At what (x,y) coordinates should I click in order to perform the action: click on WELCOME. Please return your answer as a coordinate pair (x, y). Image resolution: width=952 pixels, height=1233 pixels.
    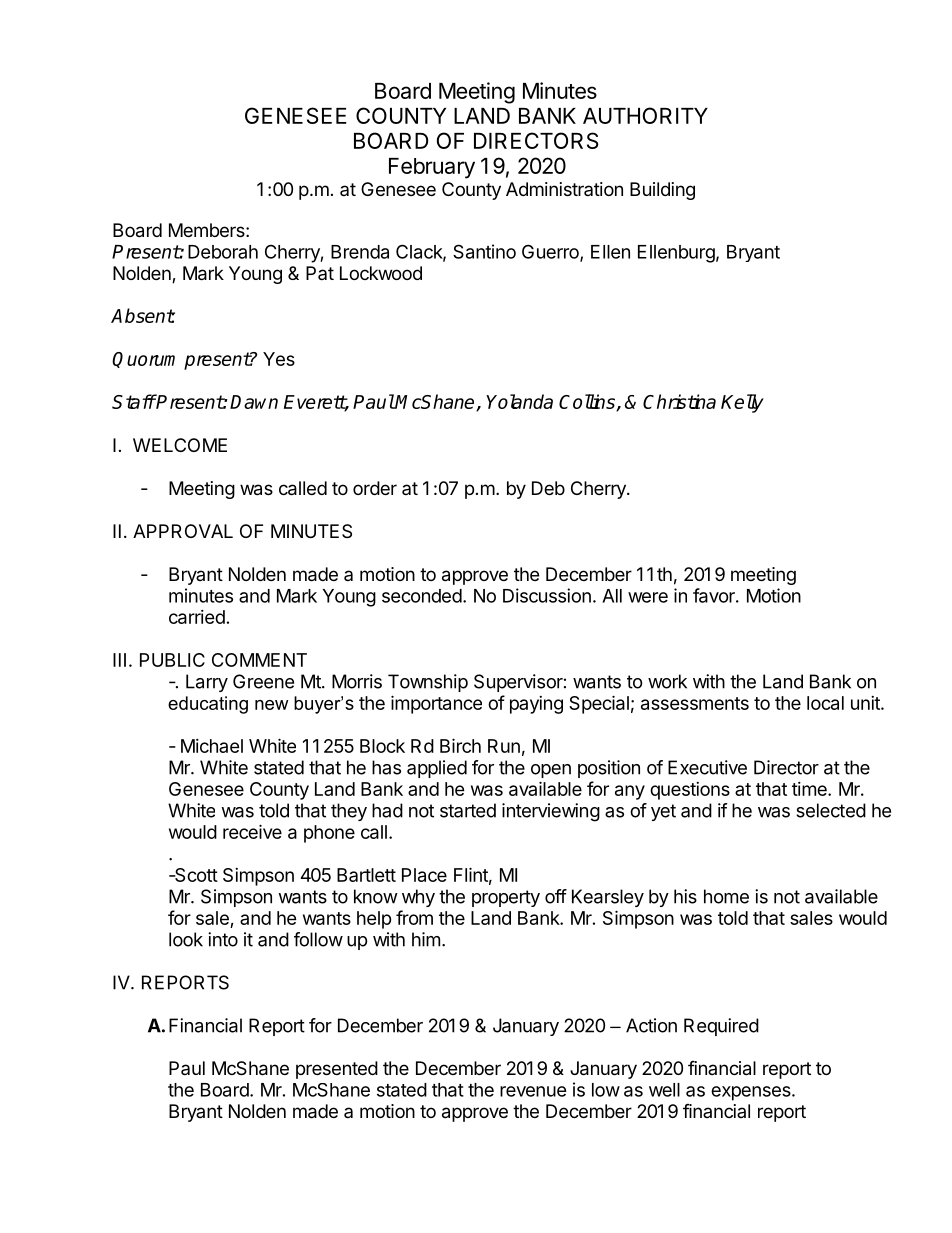
    Looking at the image, I should click on (180, 445).
